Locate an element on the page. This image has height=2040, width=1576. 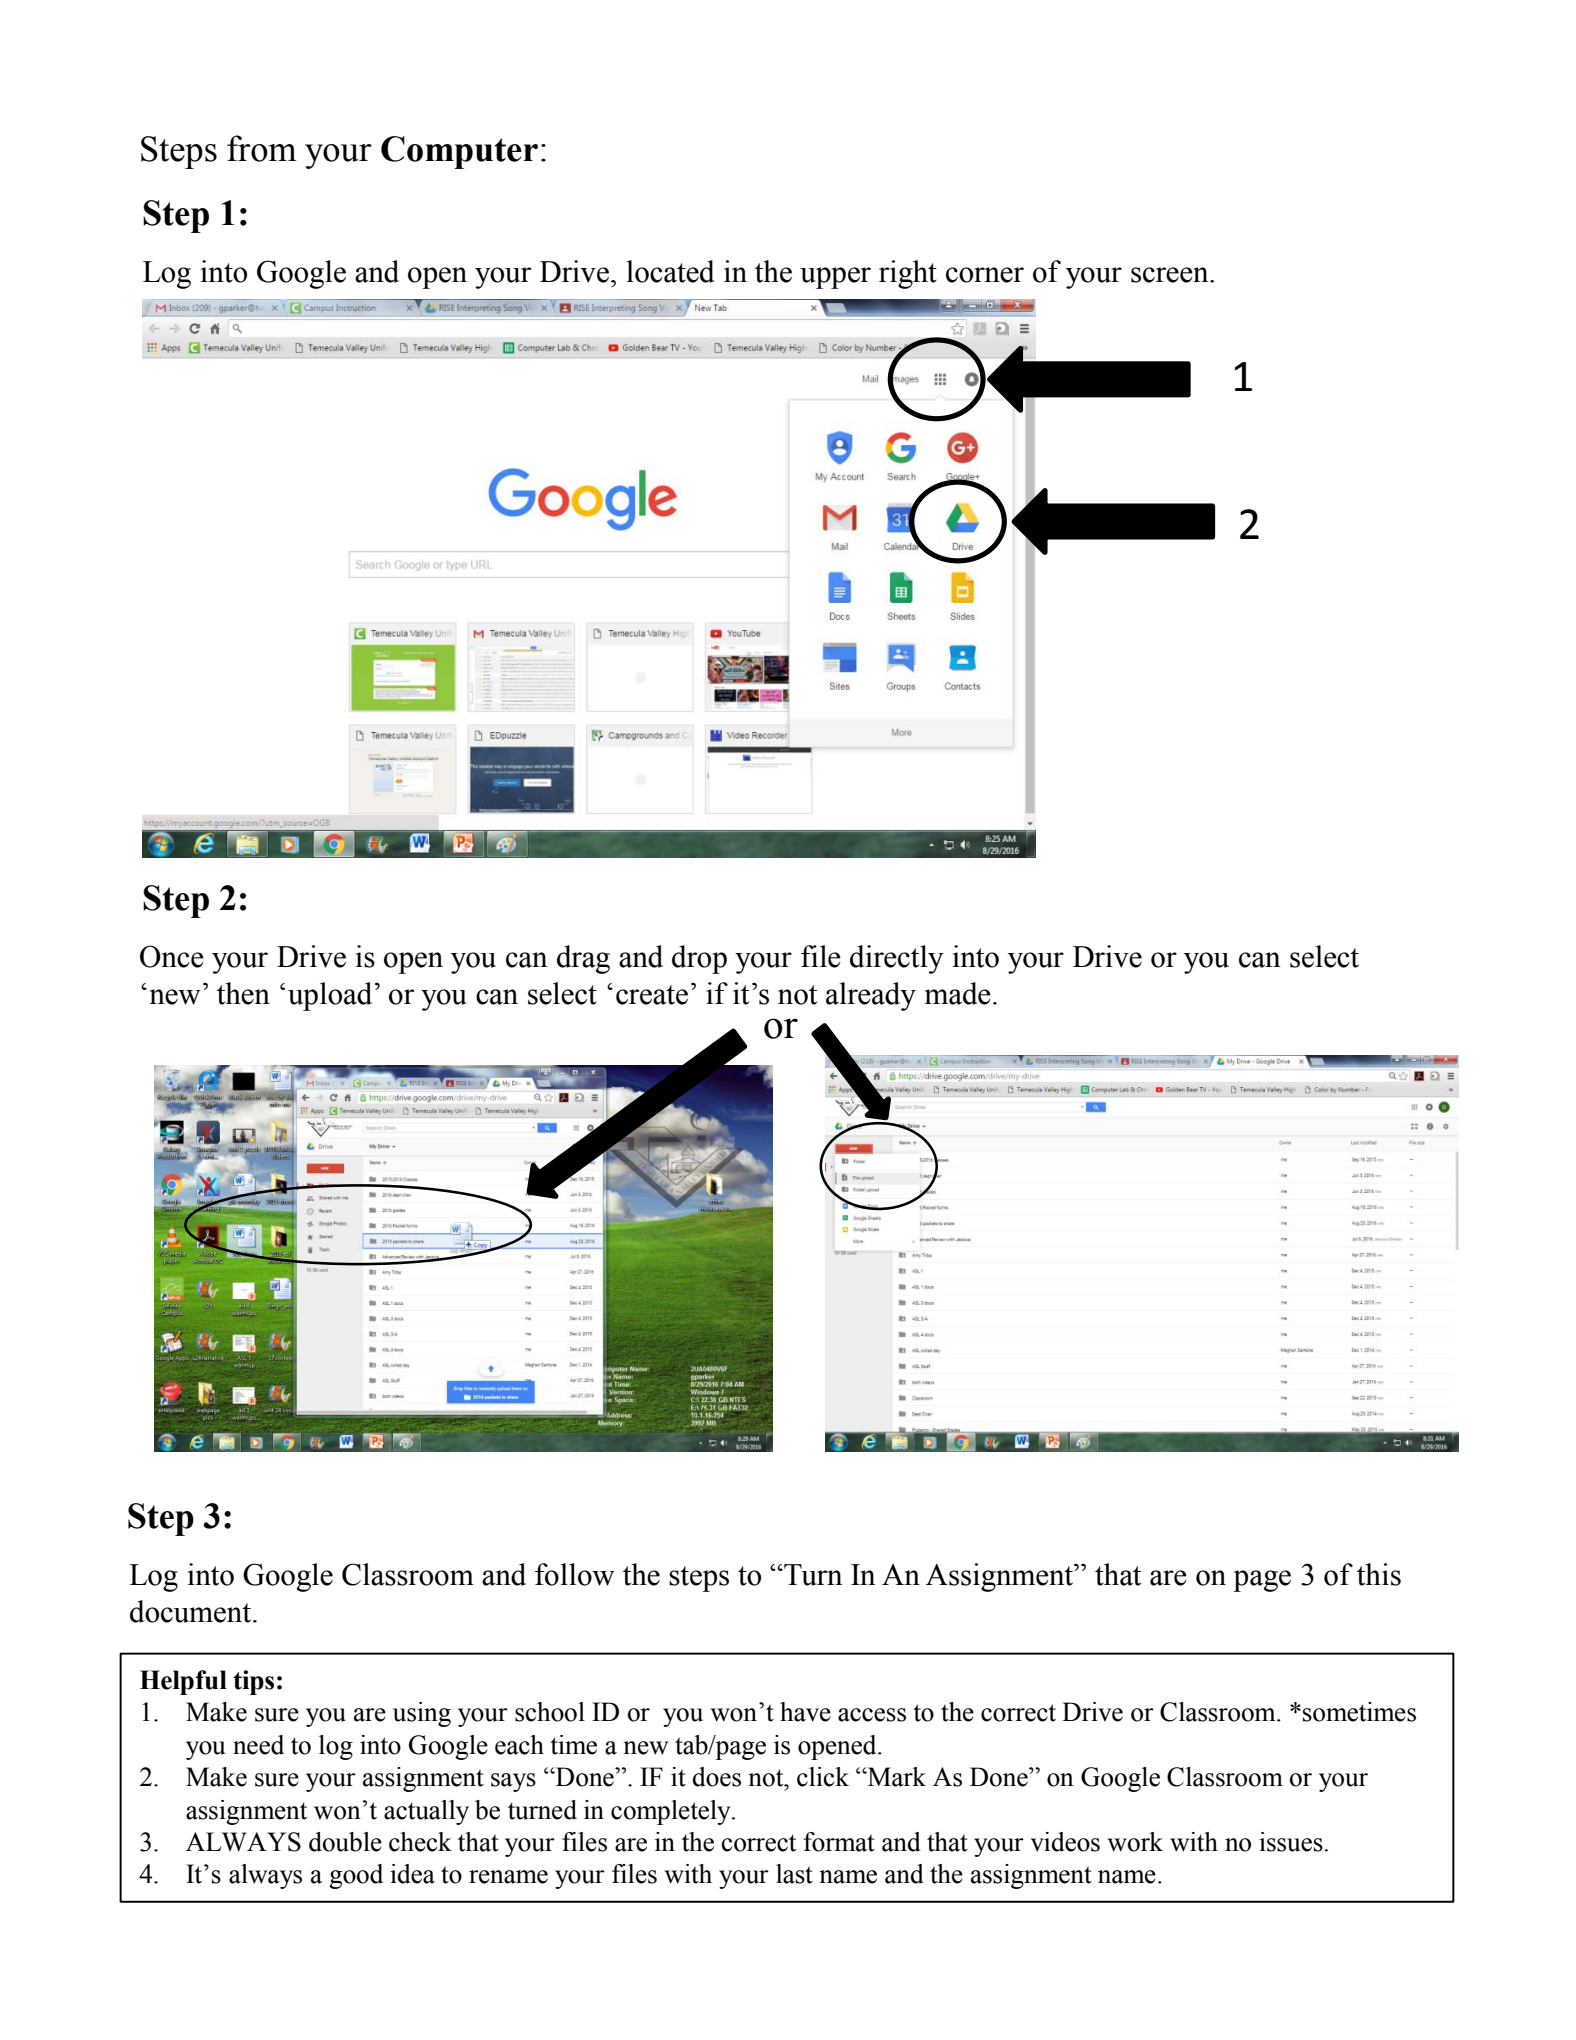
drop is located at coordinates (699, 959).
